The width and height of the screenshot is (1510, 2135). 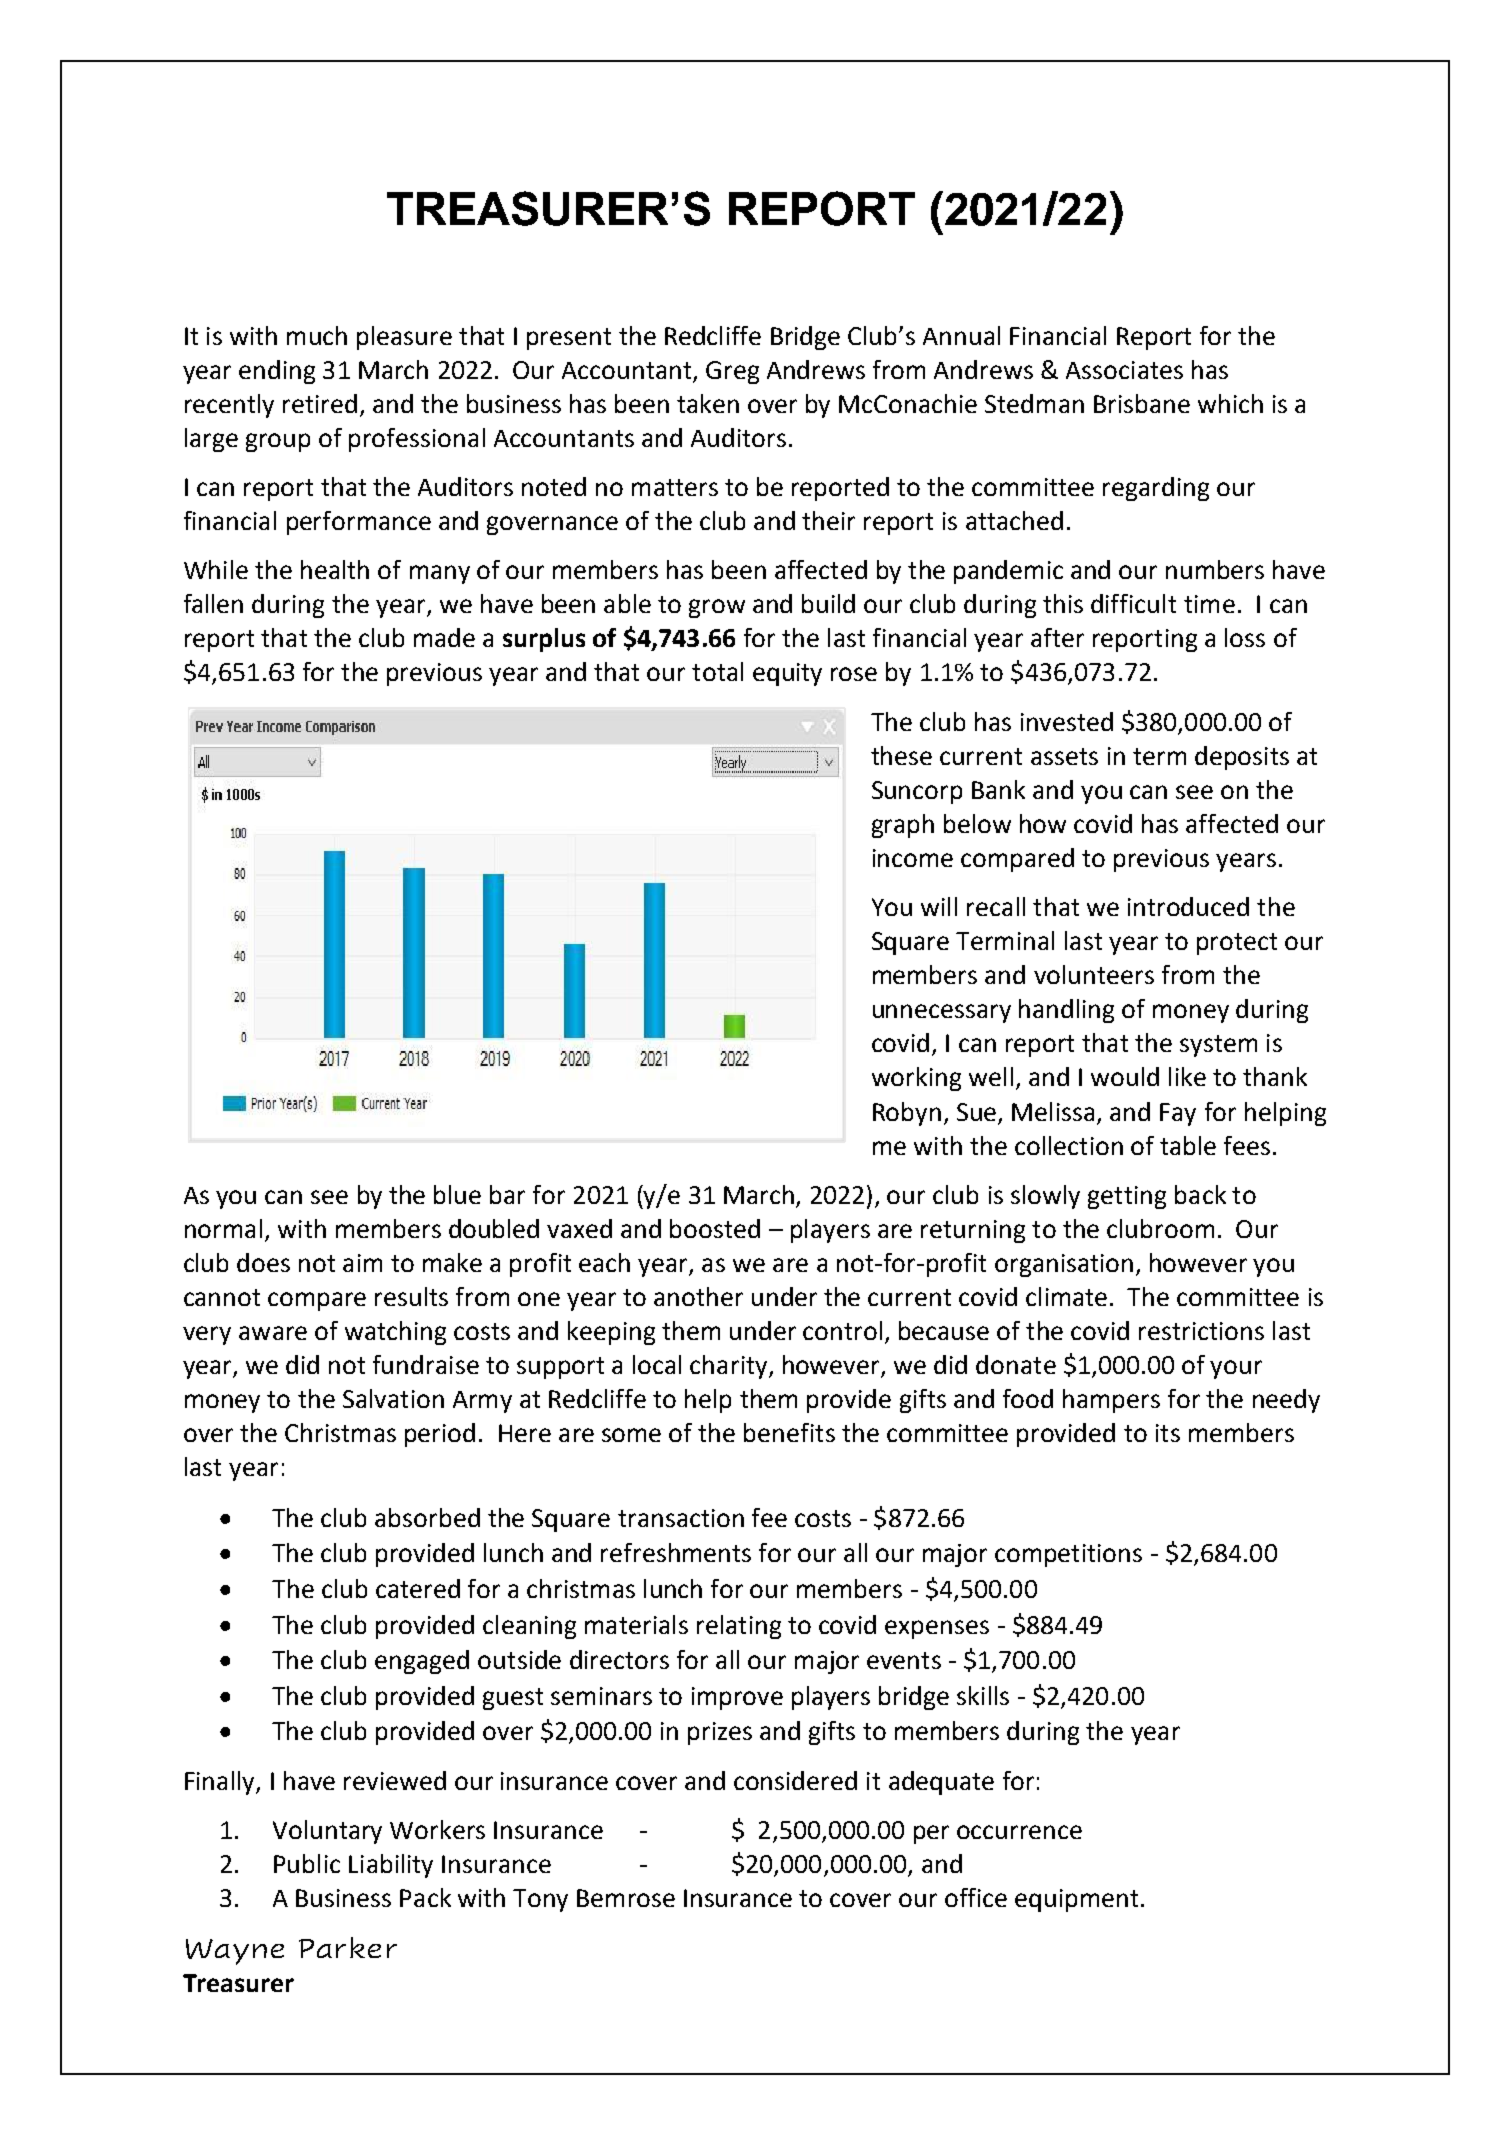 What do you see at coordinates (795, 1780) in the screenshot?
I see `considered` at bounding box center [795, 1780].
